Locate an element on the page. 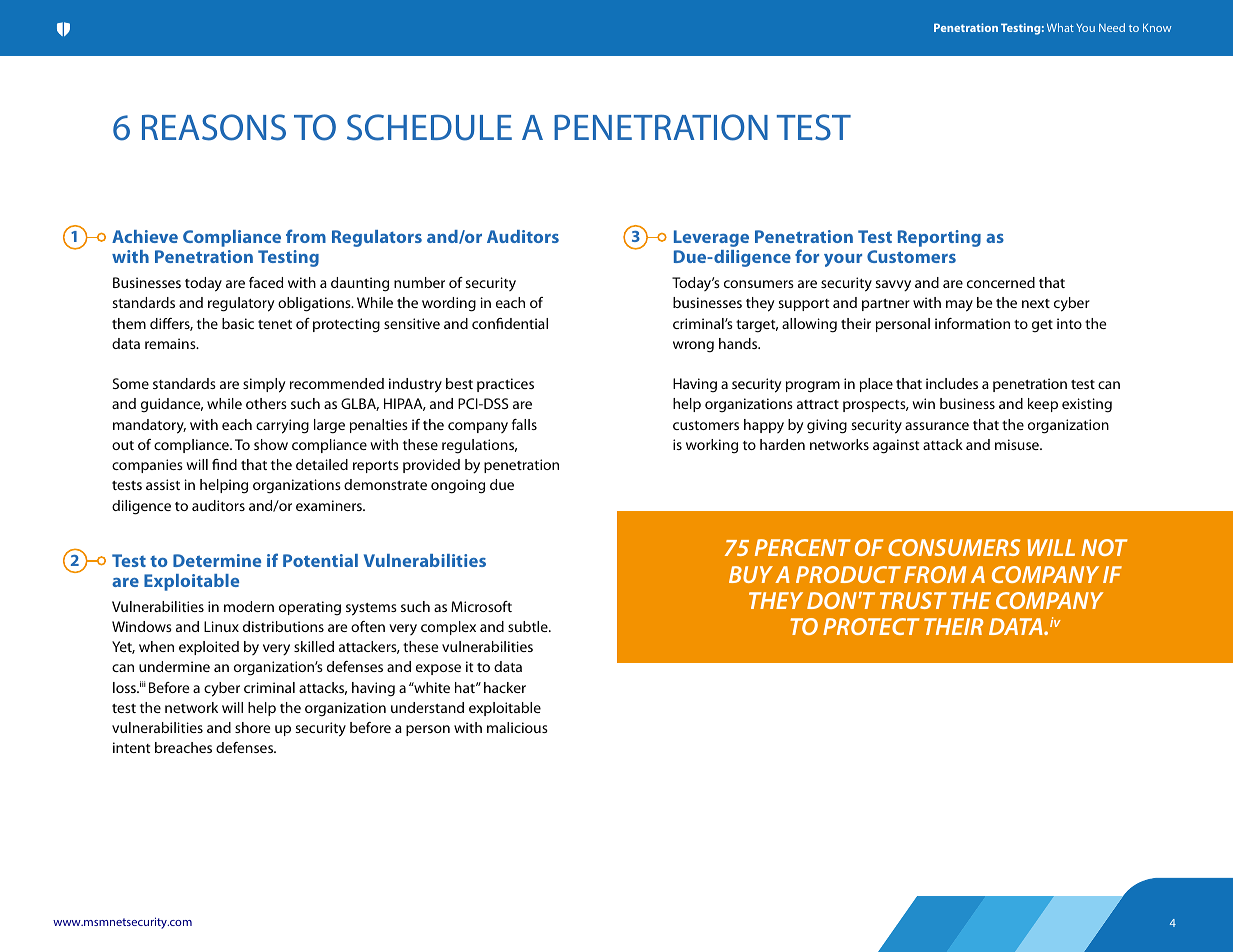  What is located at coordinates (1060, 27).
